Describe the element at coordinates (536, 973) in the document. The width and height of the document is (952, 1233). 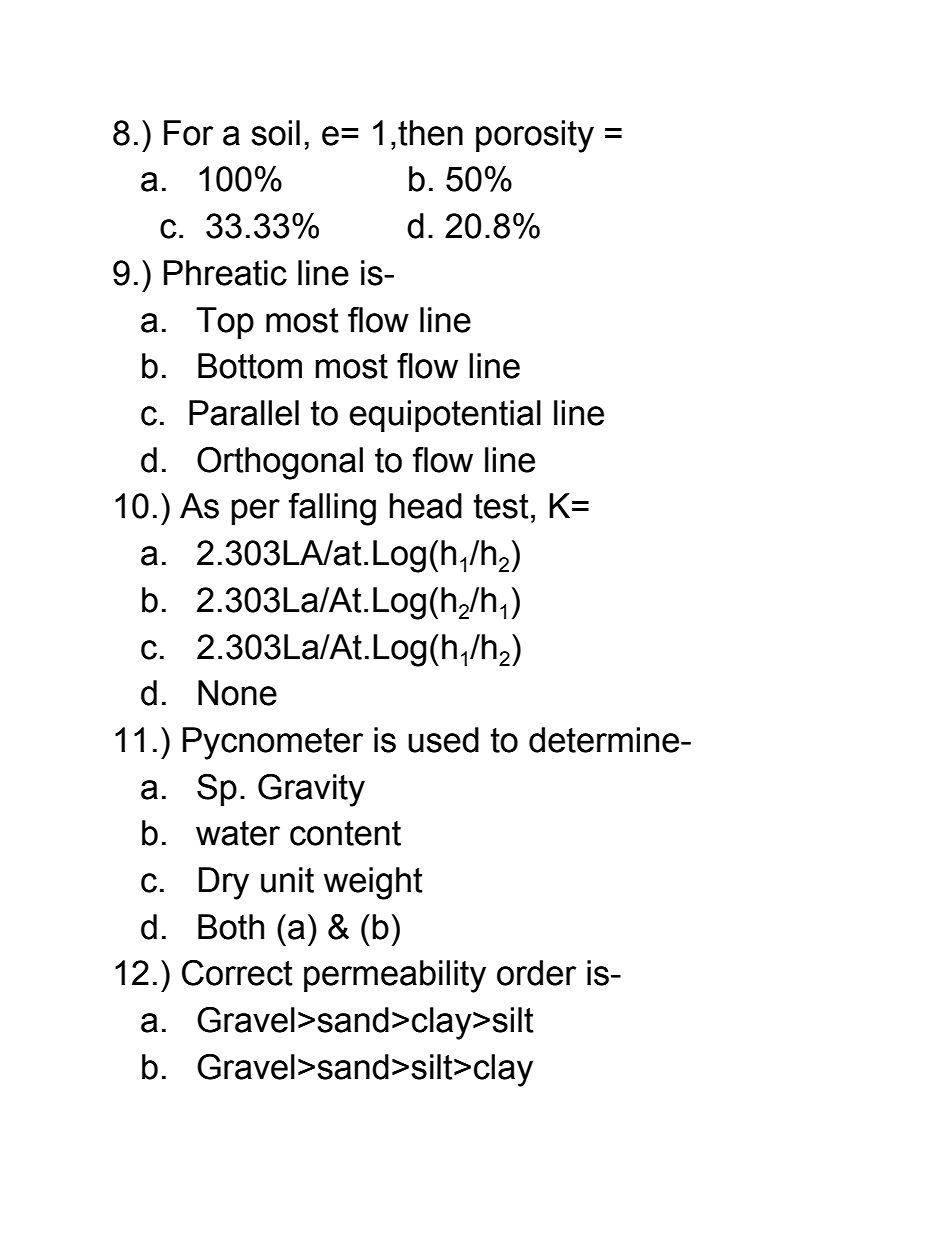
I see `order` at that location.
